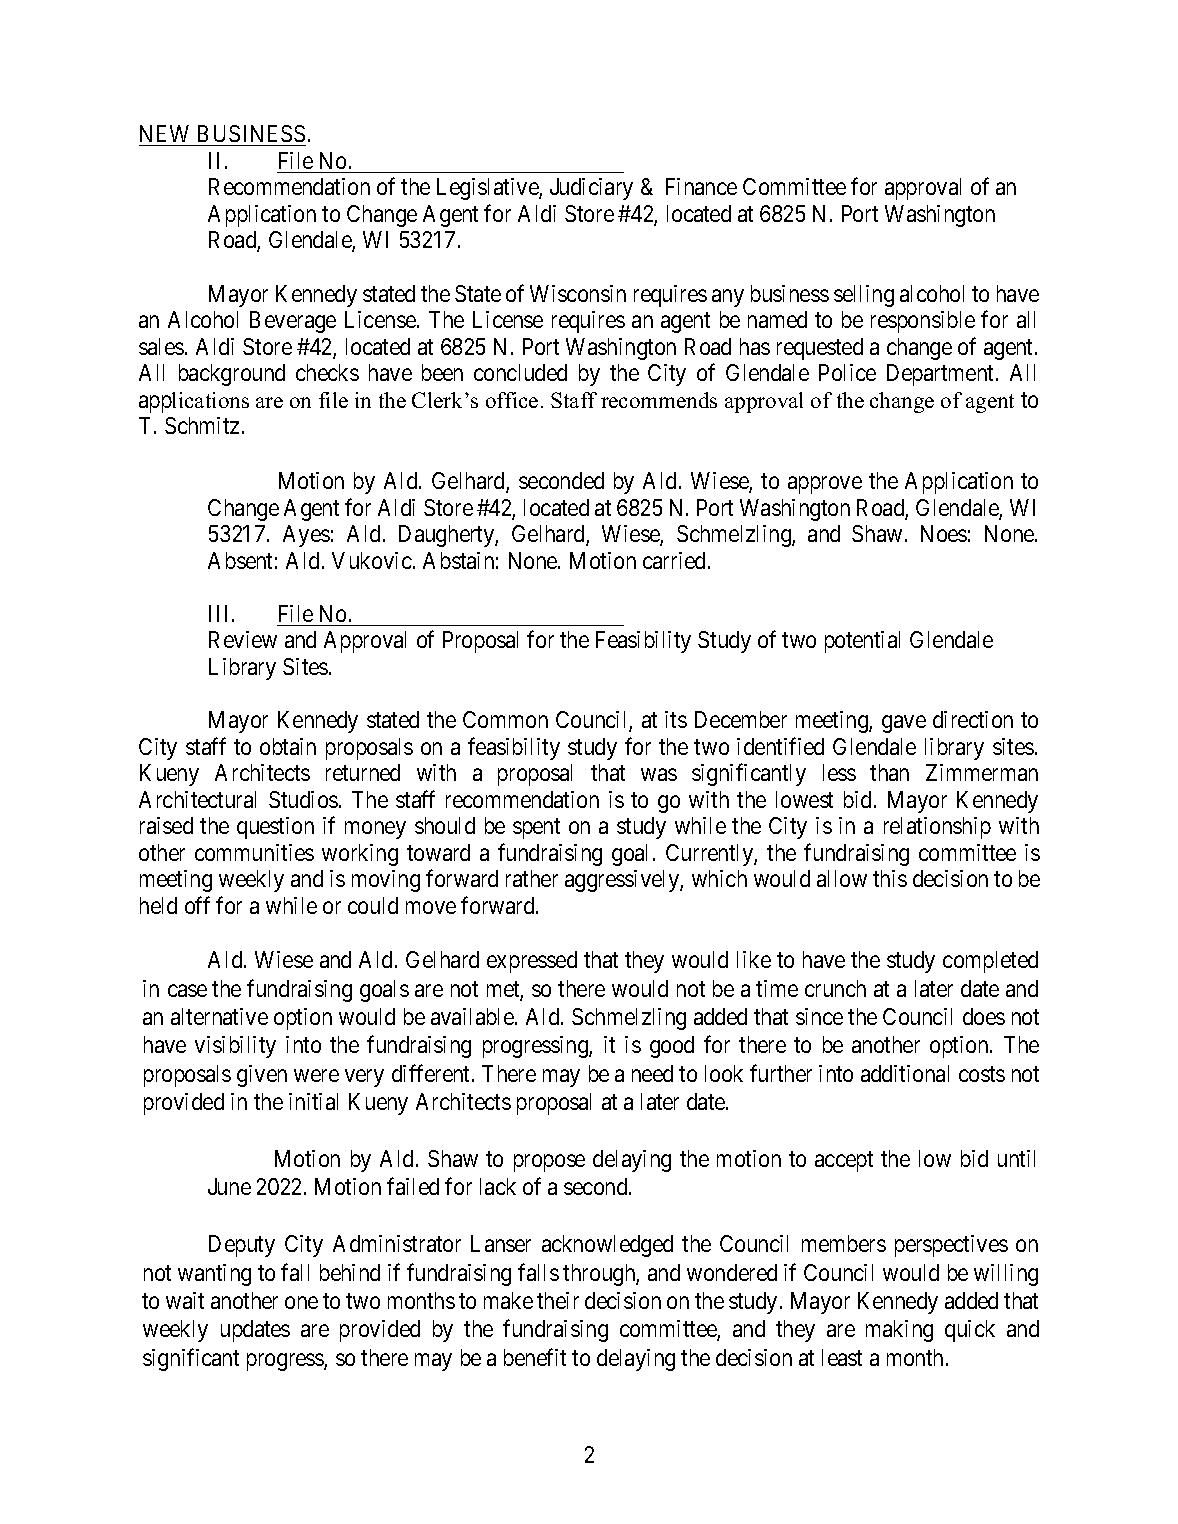 The width and height of the screenshot is (1178, 1524). What do you see at coordinates (214, 1275) in the screenshot?
I see `wanting` at bounding box center [214, 1275].
